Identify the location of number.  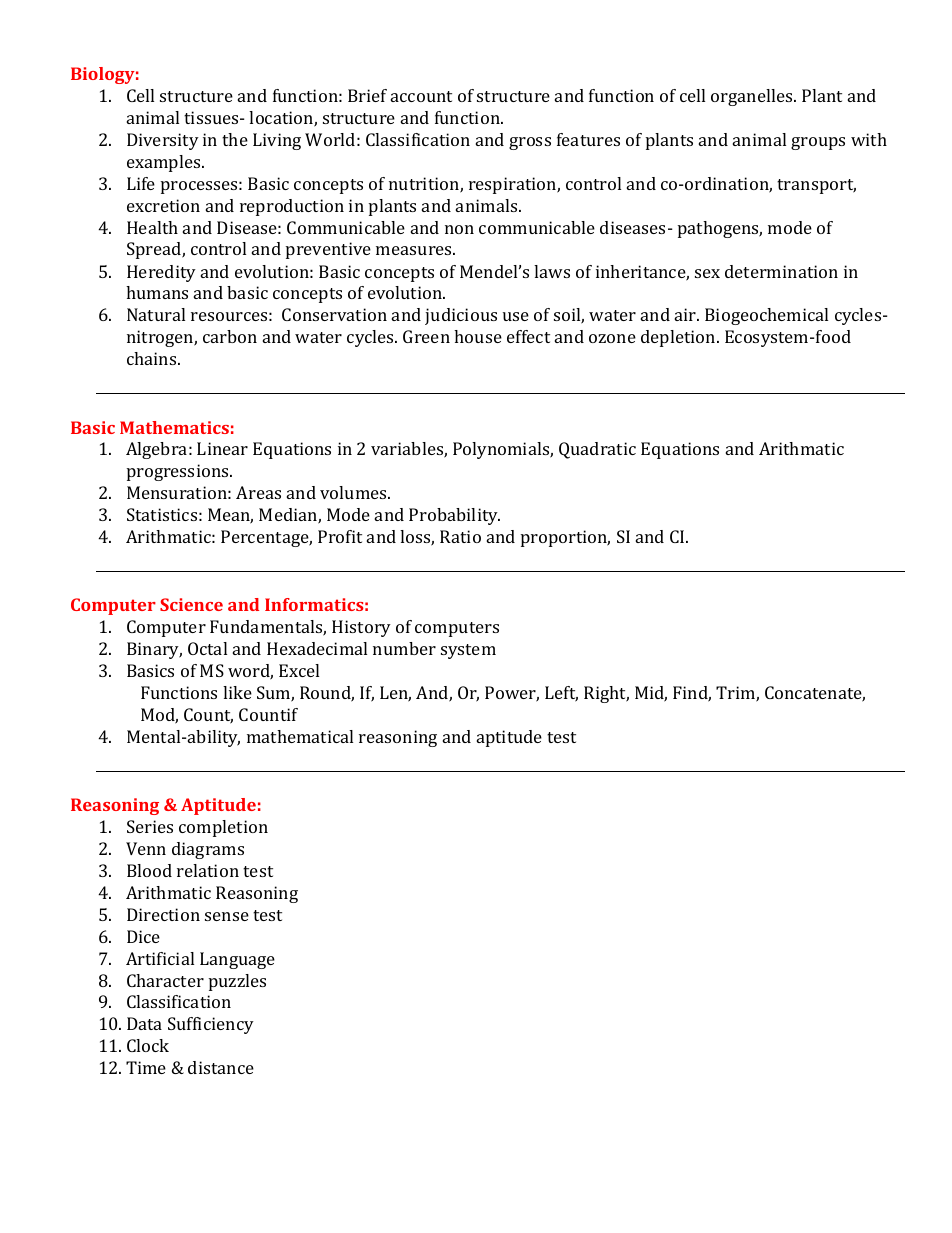
(404, 648).
